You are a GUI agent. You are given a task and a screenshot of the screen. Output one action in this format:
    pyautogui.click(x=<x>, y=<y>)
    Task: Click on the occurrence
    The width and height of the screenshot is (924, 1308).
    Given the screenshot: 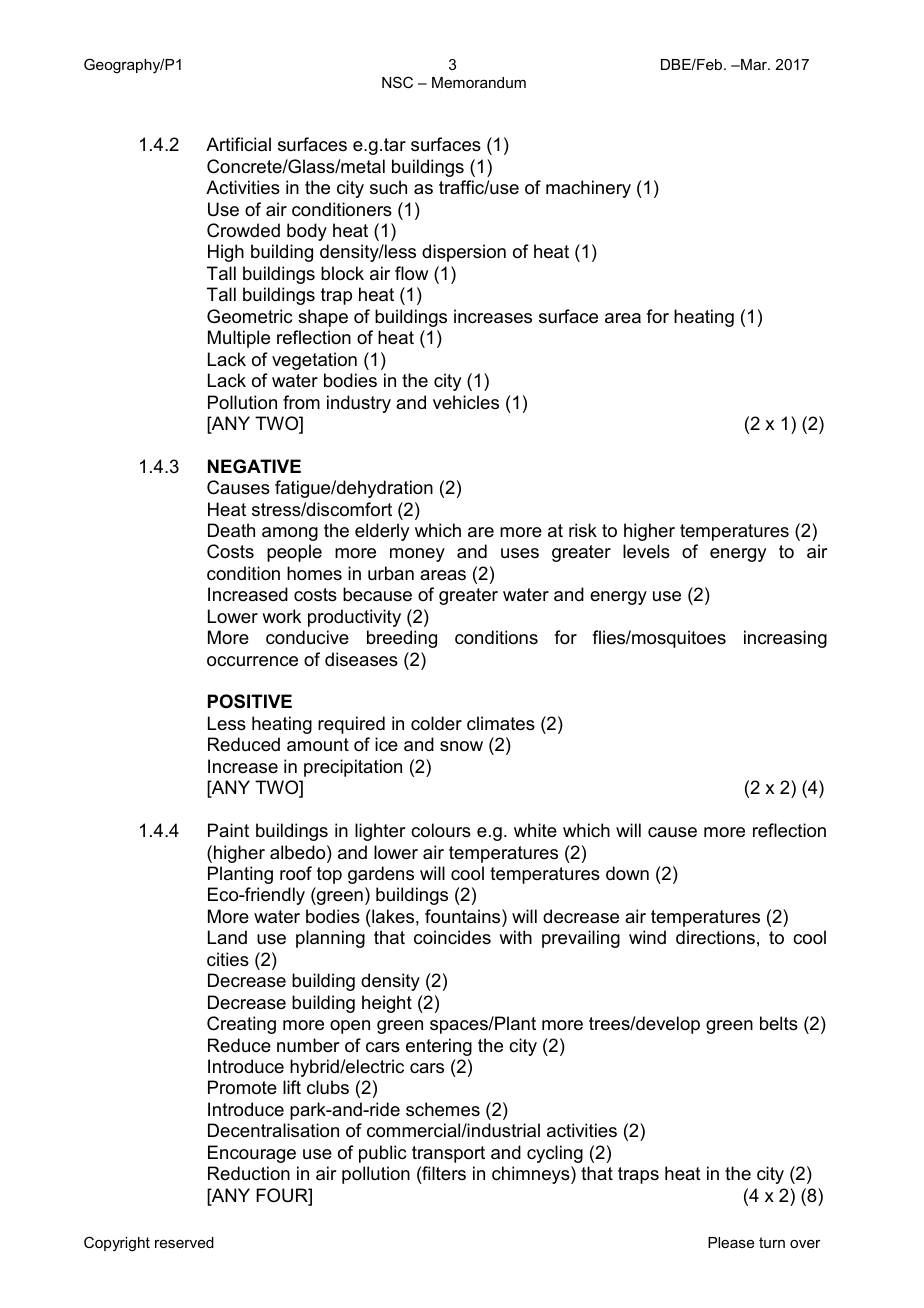 What is the action you would take?
    pyautogui.click(x=252, y=661)
